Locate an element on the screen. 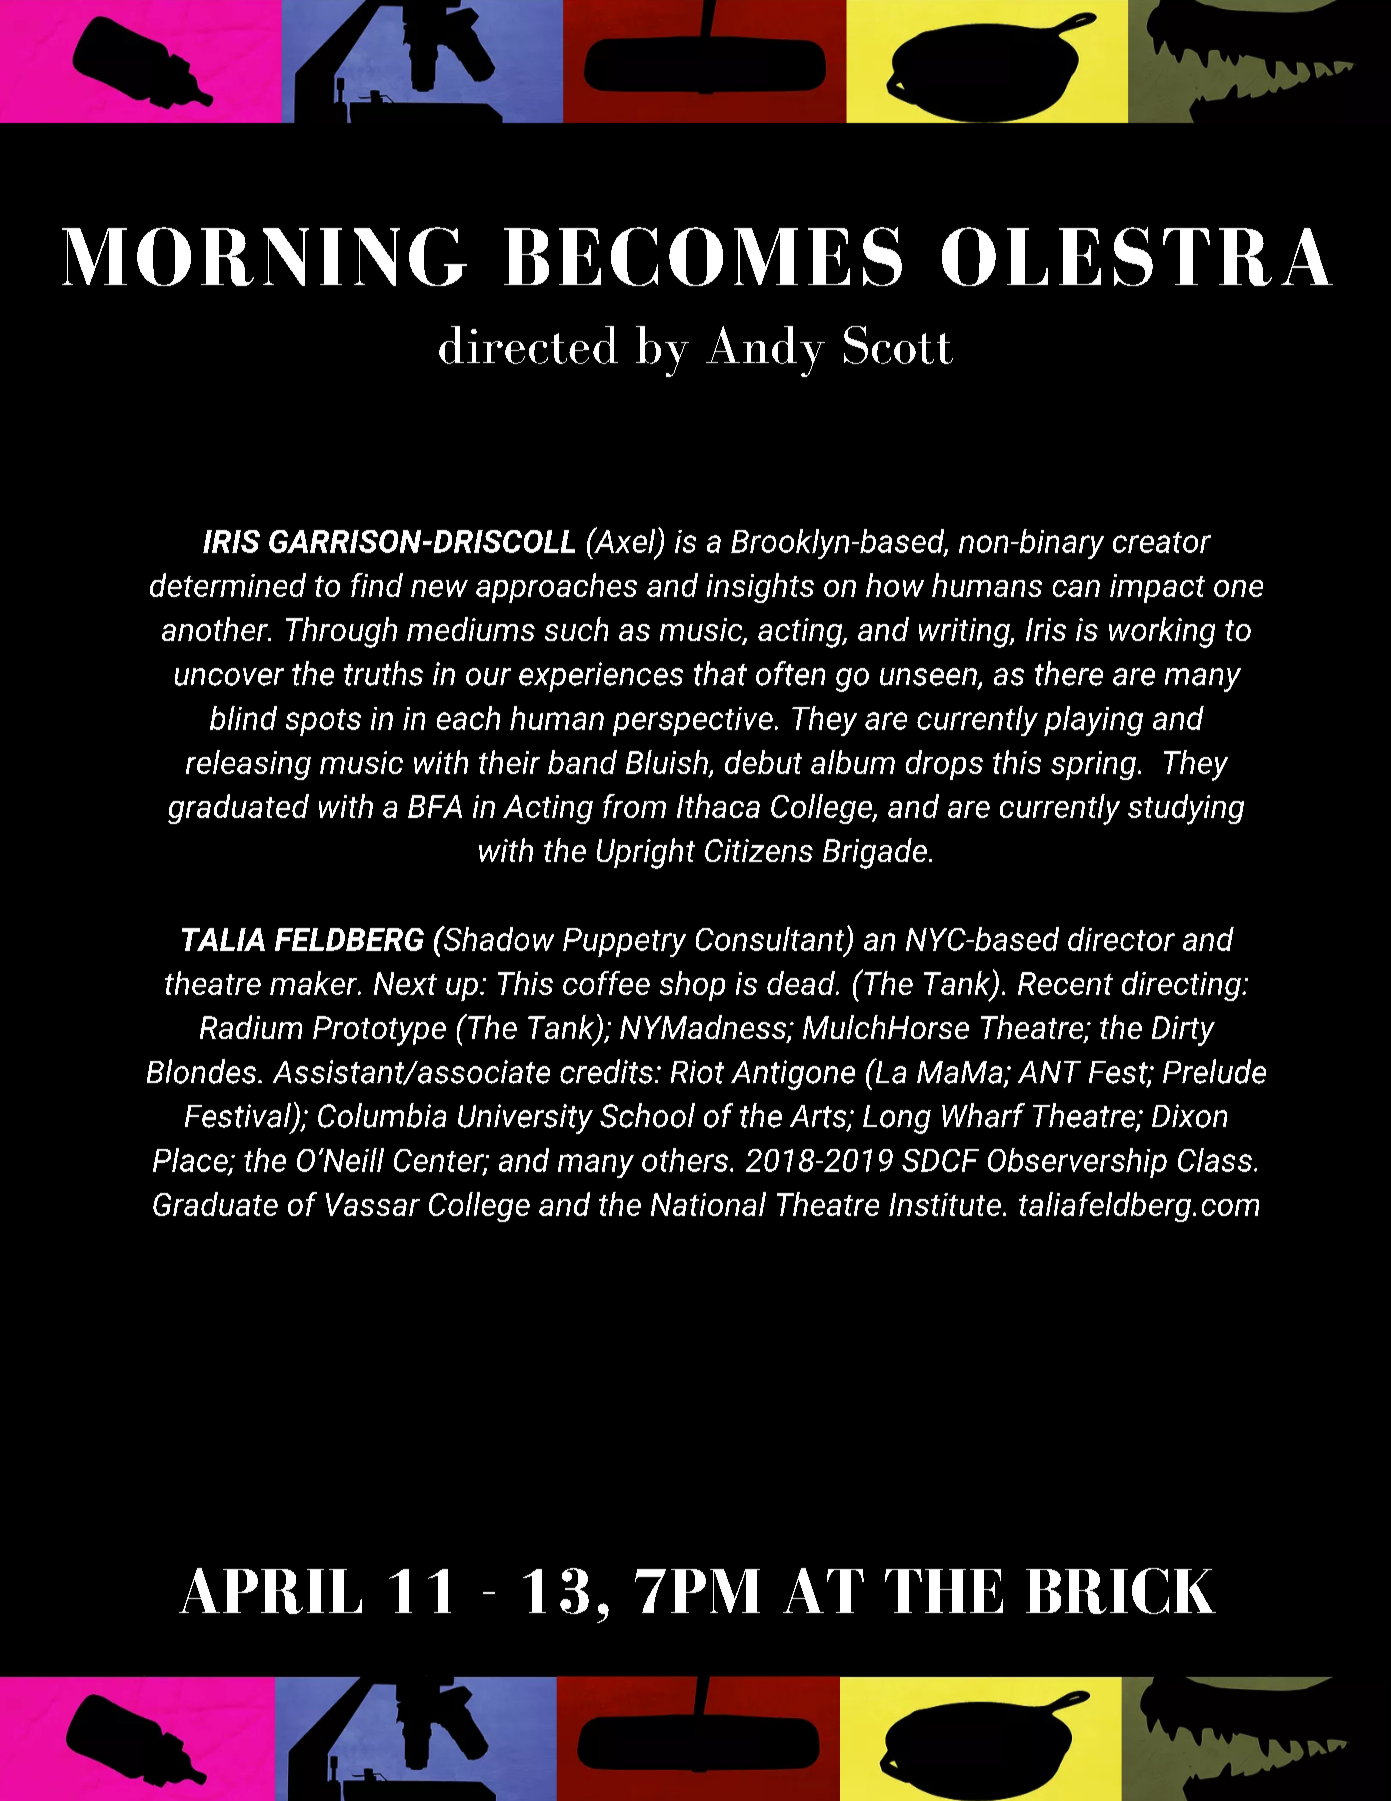  MORNING is located at coordinates (264, 256).
